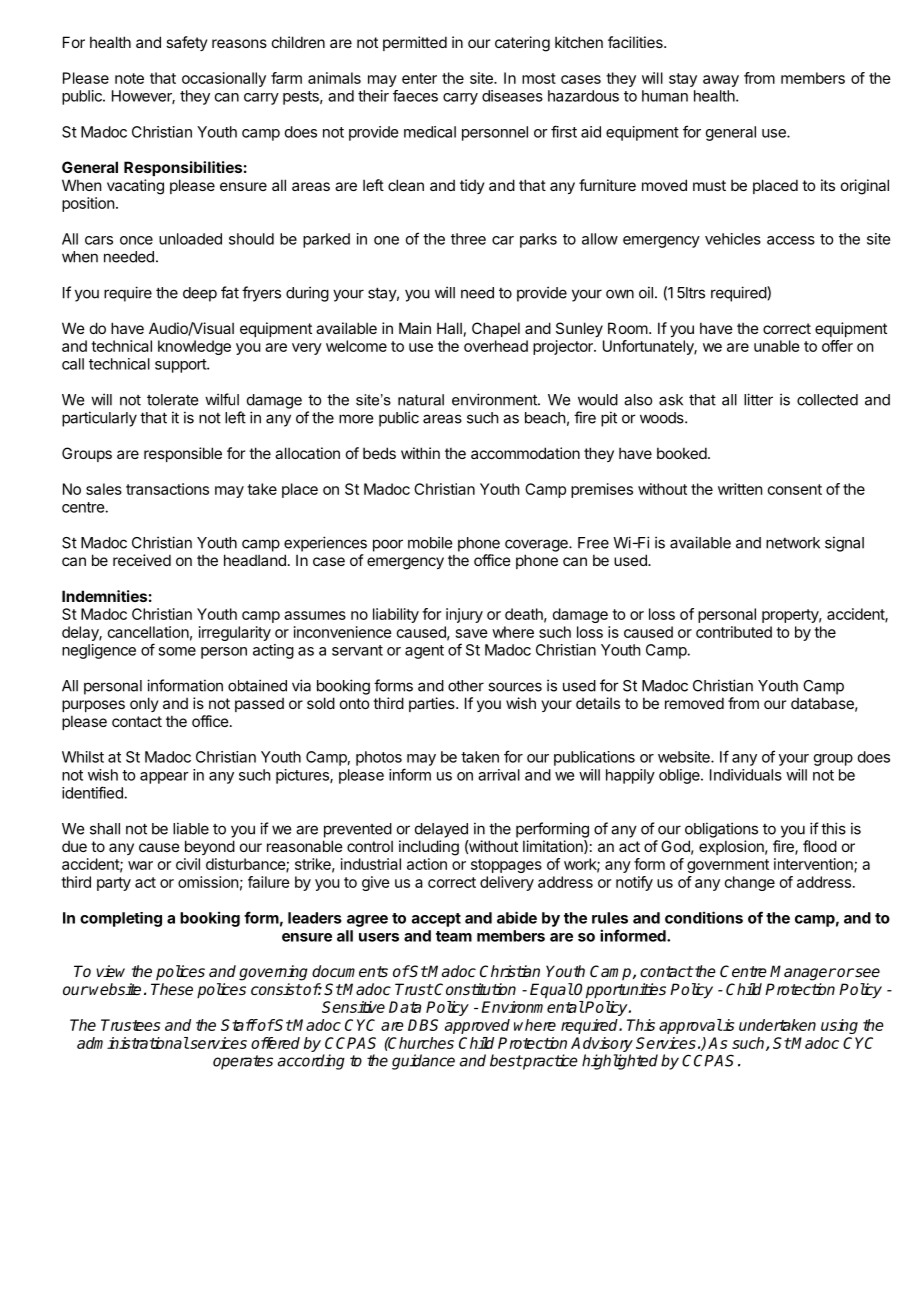 Image resolution: width=924 pixels, height=1308 pixels. Describe the element at coordinates (430, 542) in the screenshot. I see `mobile` at that location.
